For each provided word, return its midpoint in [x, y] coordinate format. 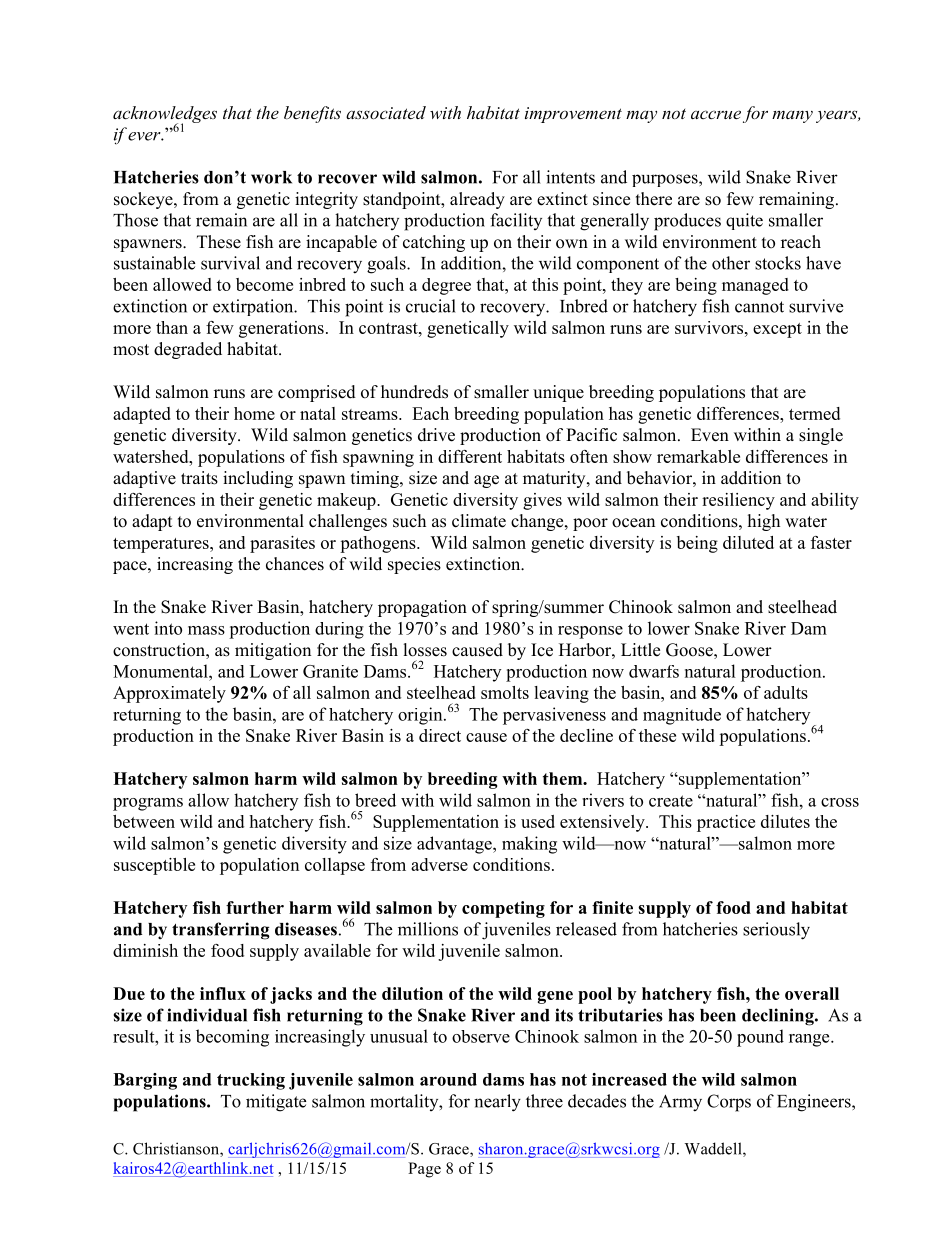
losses [425, 650]
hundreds [414, 392]
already [477, 200]
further [255, 907]
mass [206, 630]
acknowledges [165, 115]
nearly [497, 1103]
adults [786, 692]
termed [814, 413]
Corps [729, 1103]
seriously [776, 931]
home [254, 413]
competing [503, 909]
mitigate [276, 1103]
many [792, 116]
